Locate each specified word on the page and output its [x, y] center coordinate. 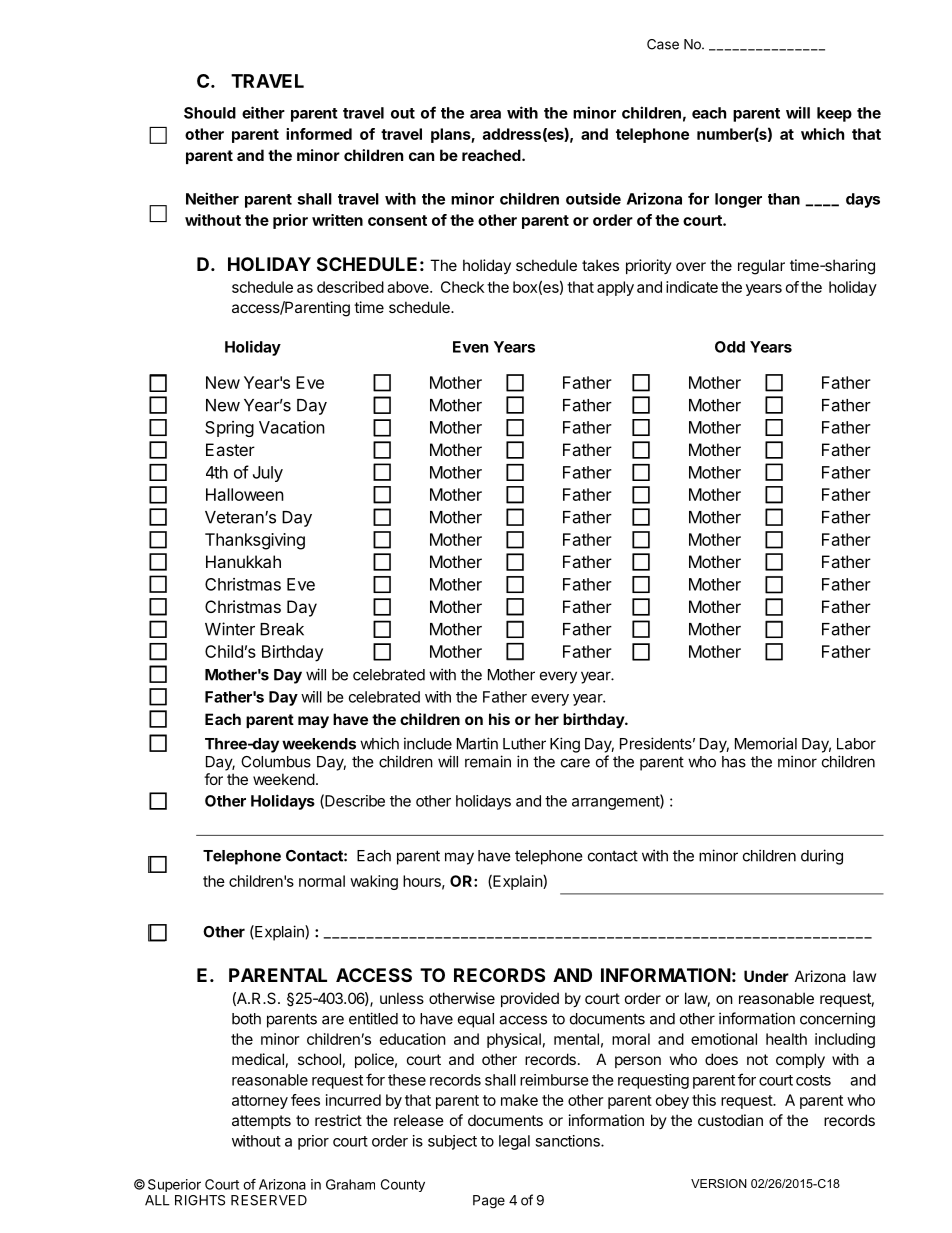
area [485, 114]
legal [514, 1142]
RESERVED [269, 1200]
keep [834, 114]
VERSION [719, 1183]
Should [210, 113]
